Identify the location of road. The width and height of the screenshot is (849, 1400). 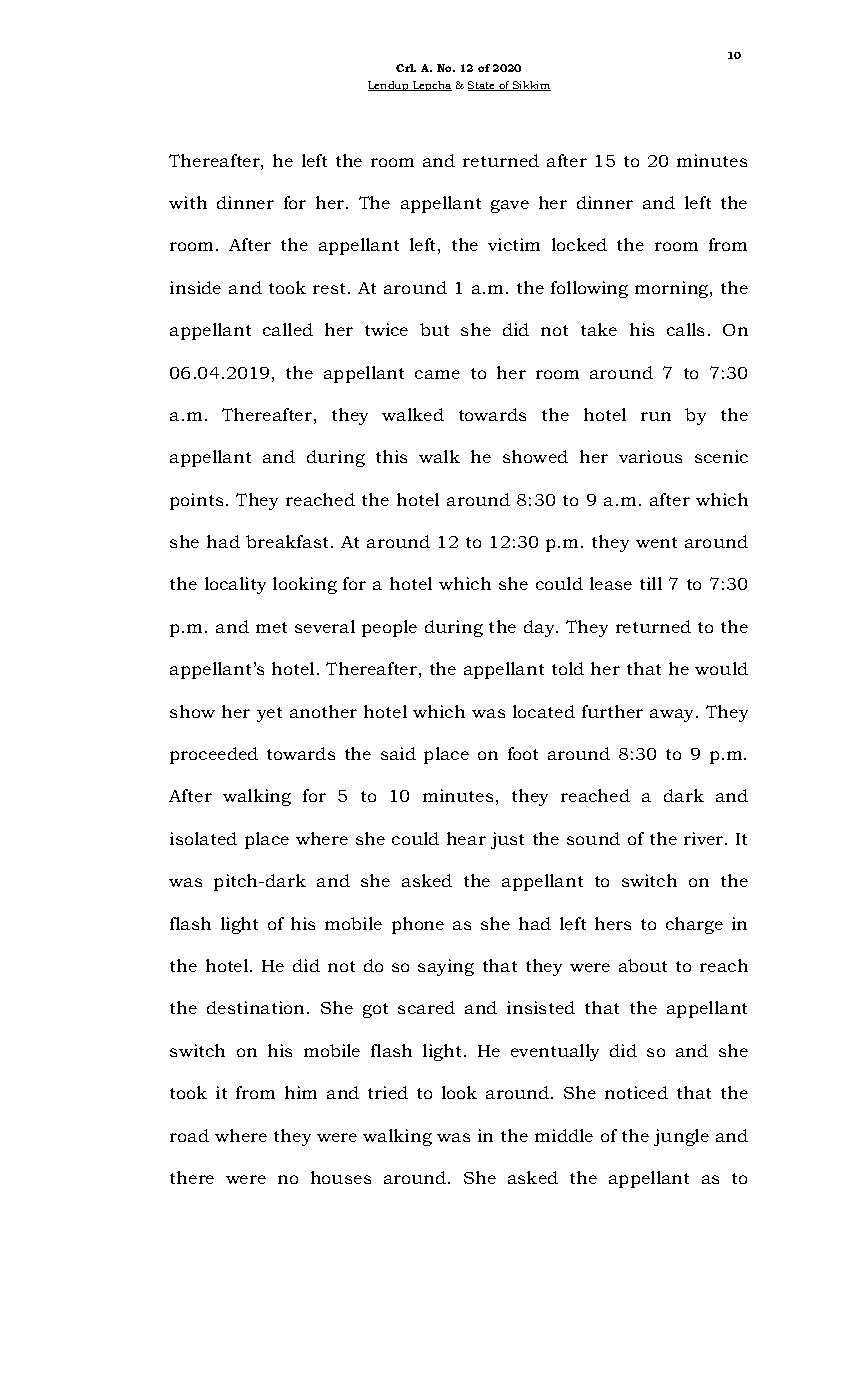
(189, 1135).
